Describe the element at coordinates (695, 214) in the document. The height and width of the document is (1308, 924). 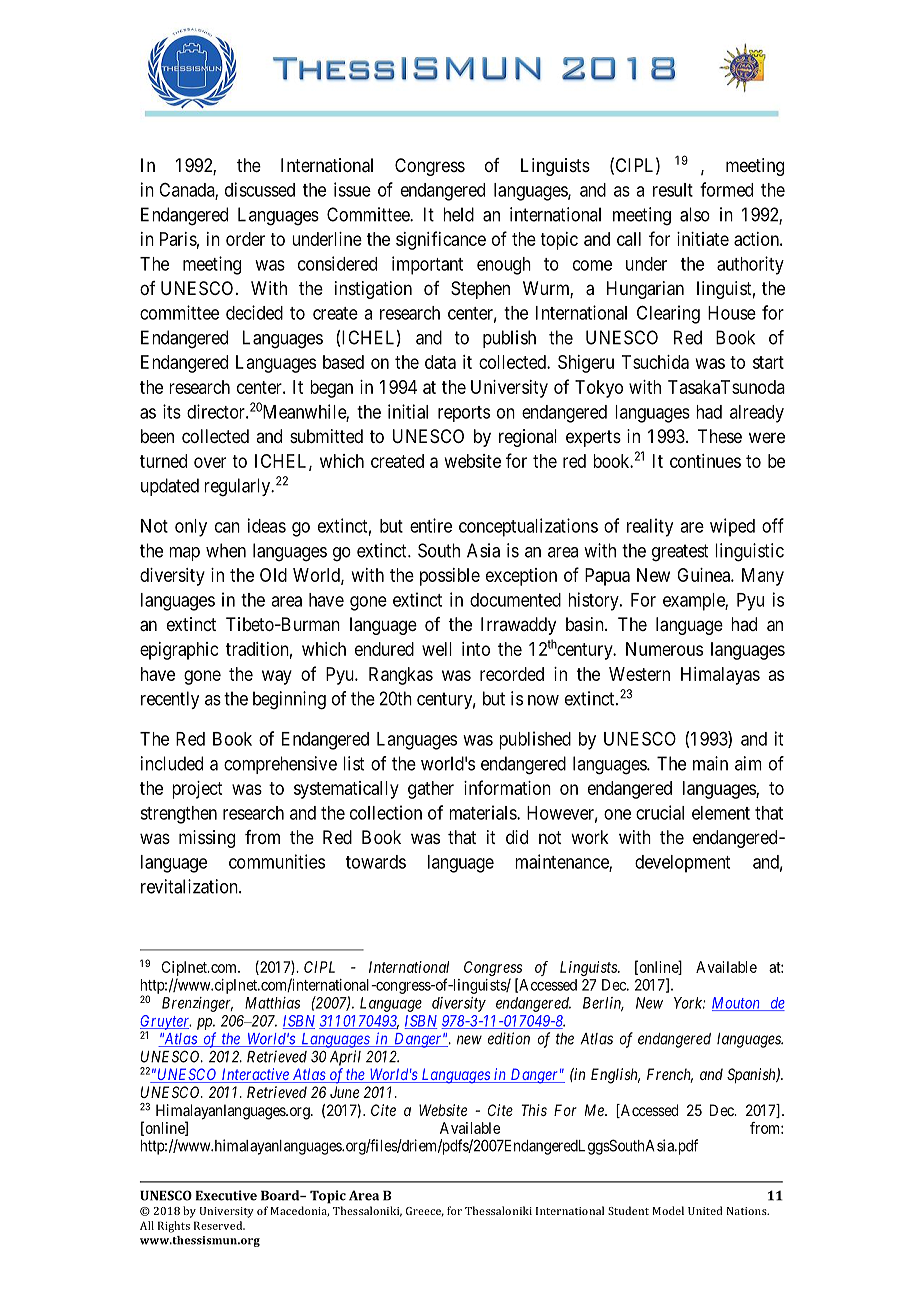
I see `also` at that location.
